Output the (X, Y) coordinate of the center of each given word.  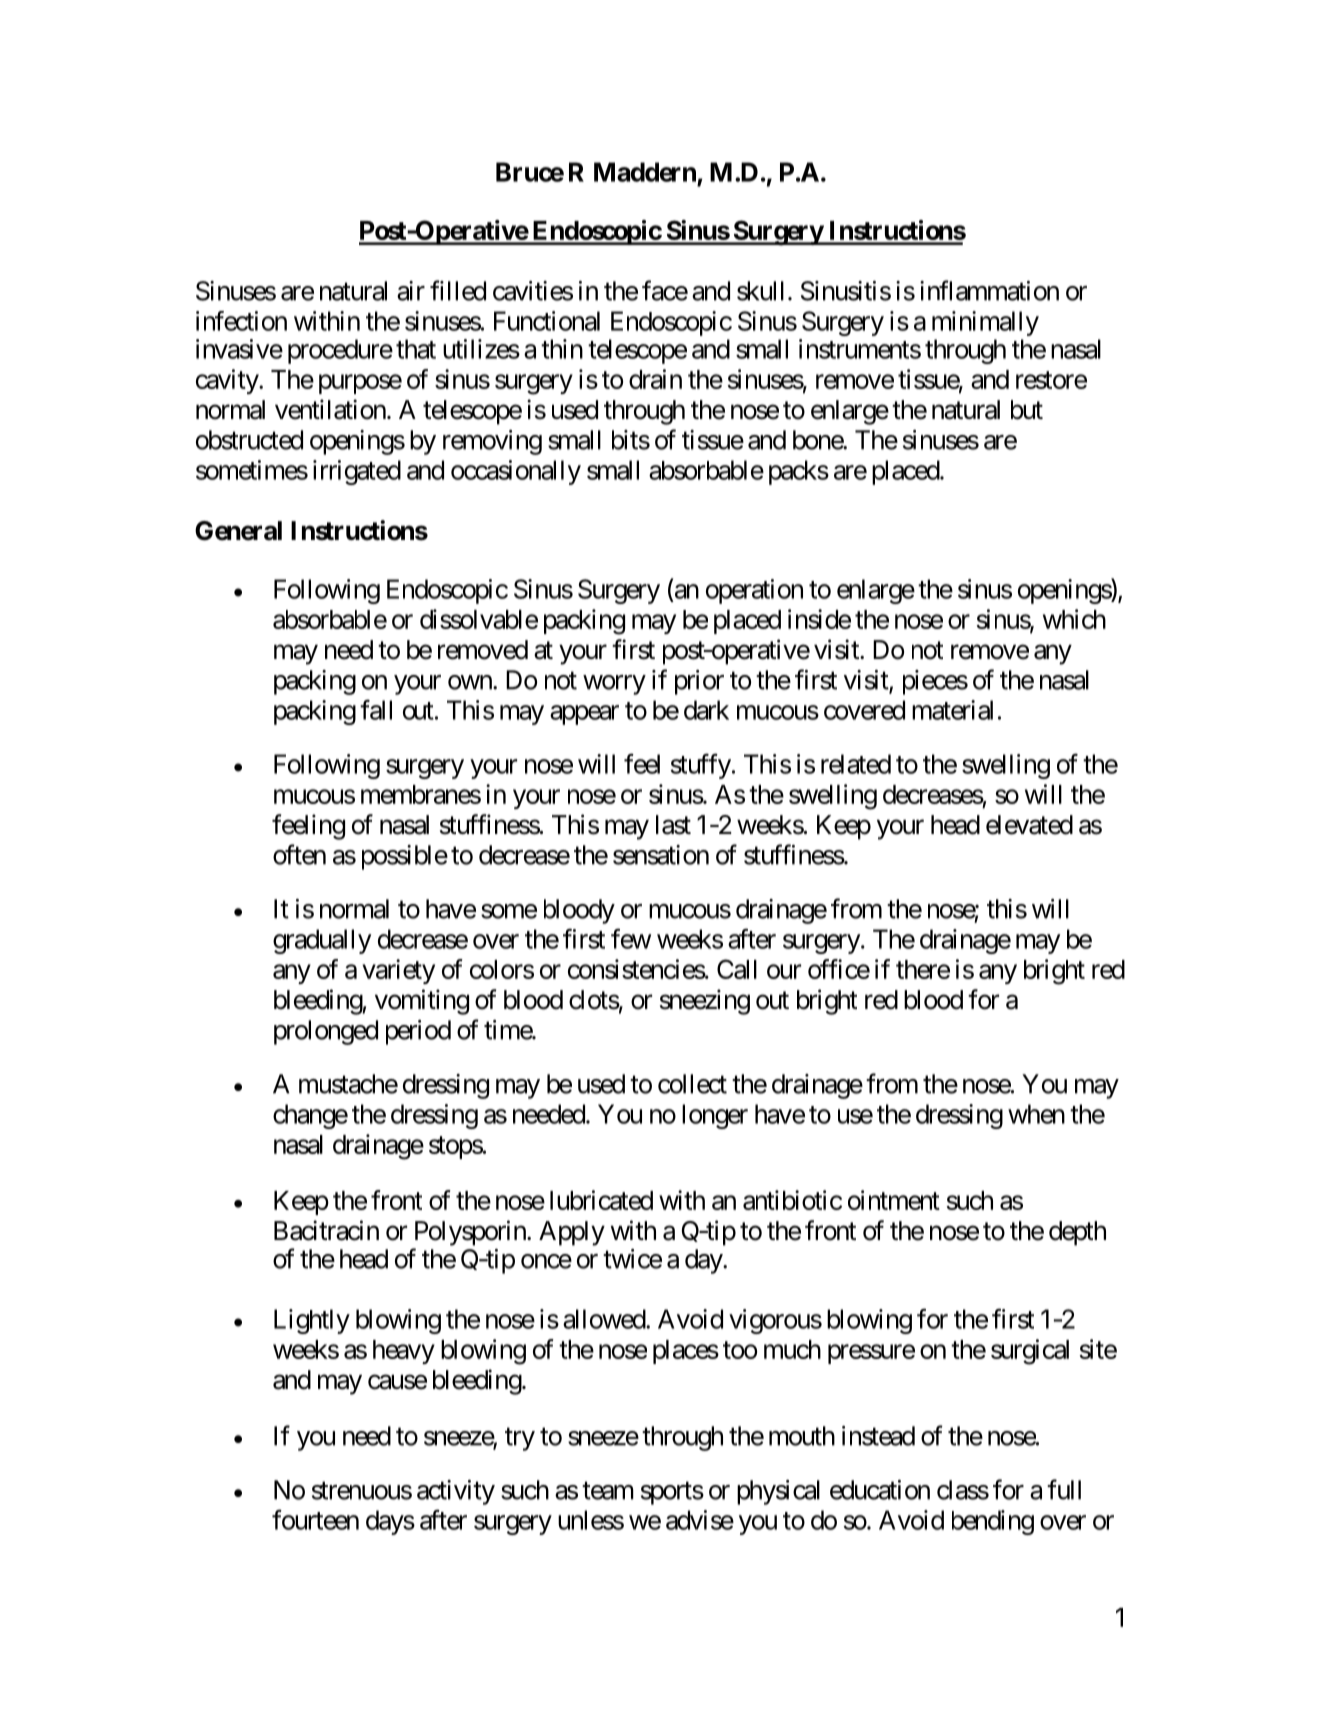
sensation (661, 855)
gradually (322, 941)
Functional (547, 321)
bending (993, 1522)
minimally (985, 323)
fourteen (315, 1519)
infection (241, 321)
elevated (1029, 825)
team (608, 1491)
